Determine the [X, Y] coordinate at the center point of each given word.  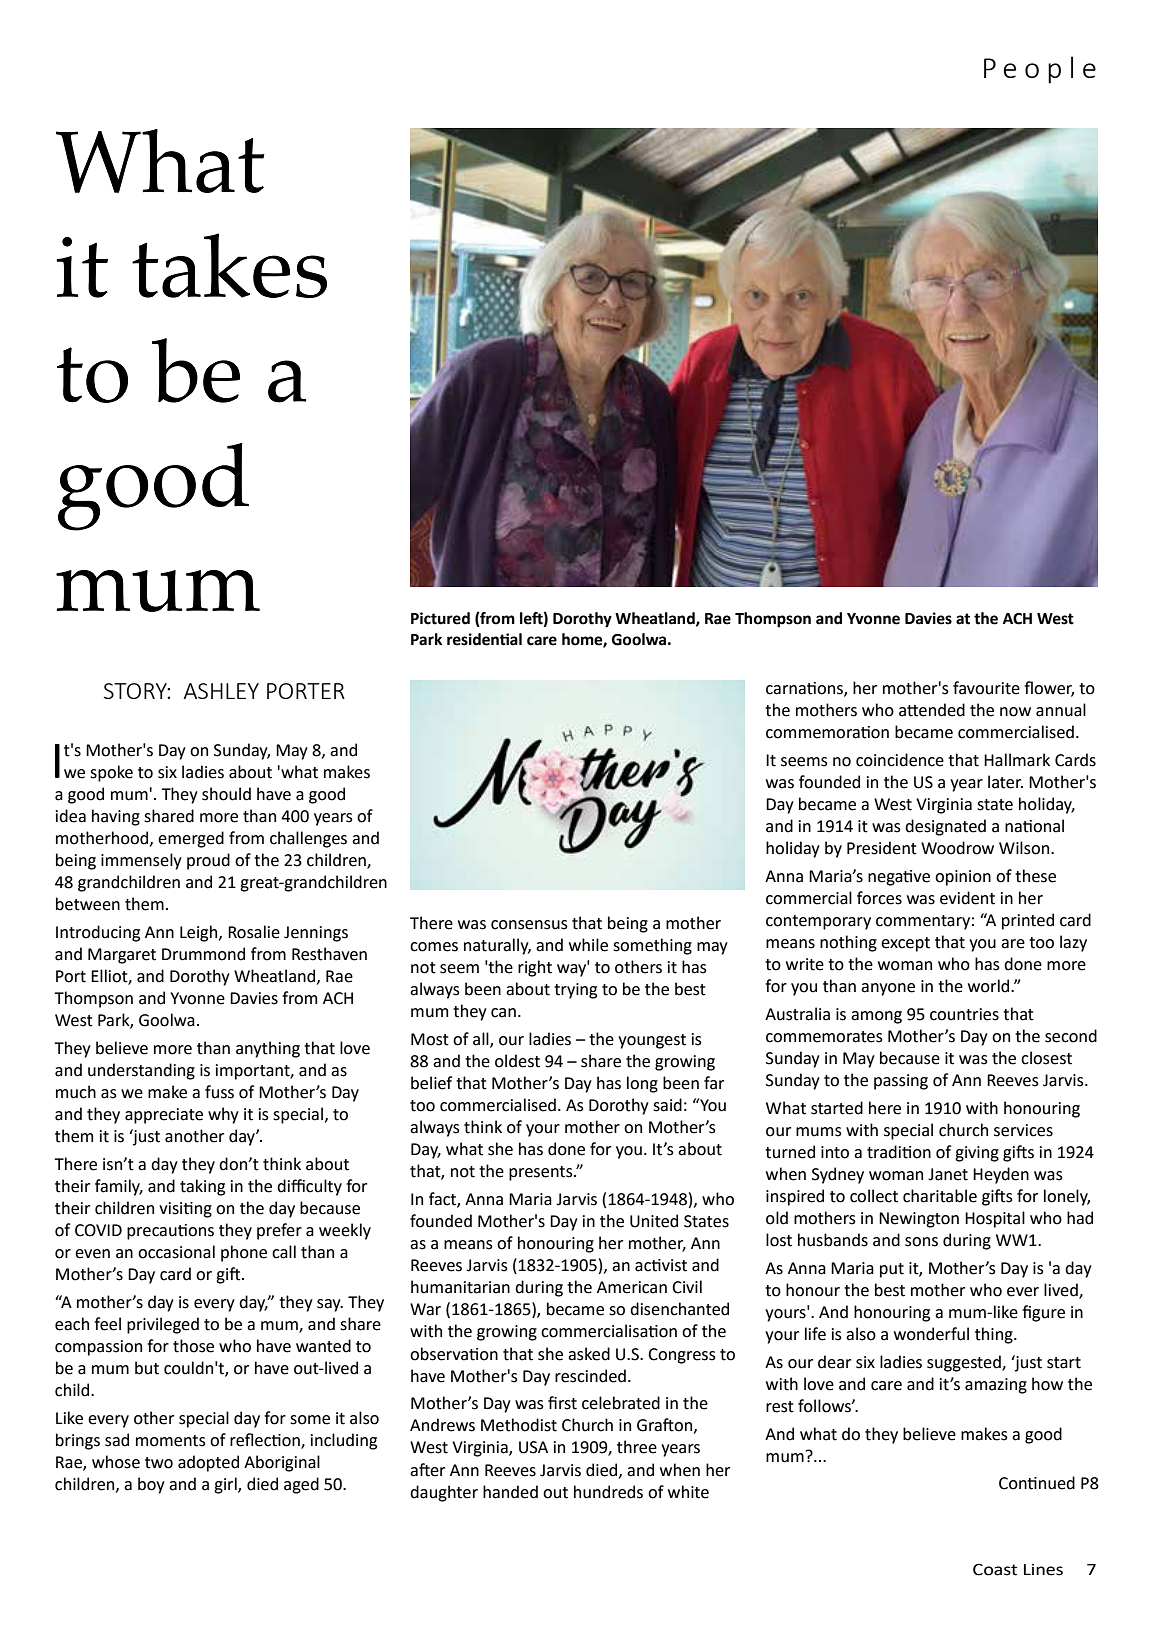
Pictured [440, 618]
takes [229, 265]
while [588, 945]
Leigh [200, 933]
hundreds [608, 1492]
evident [967, 898]
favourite [986, 688]
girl [226, 1485]
